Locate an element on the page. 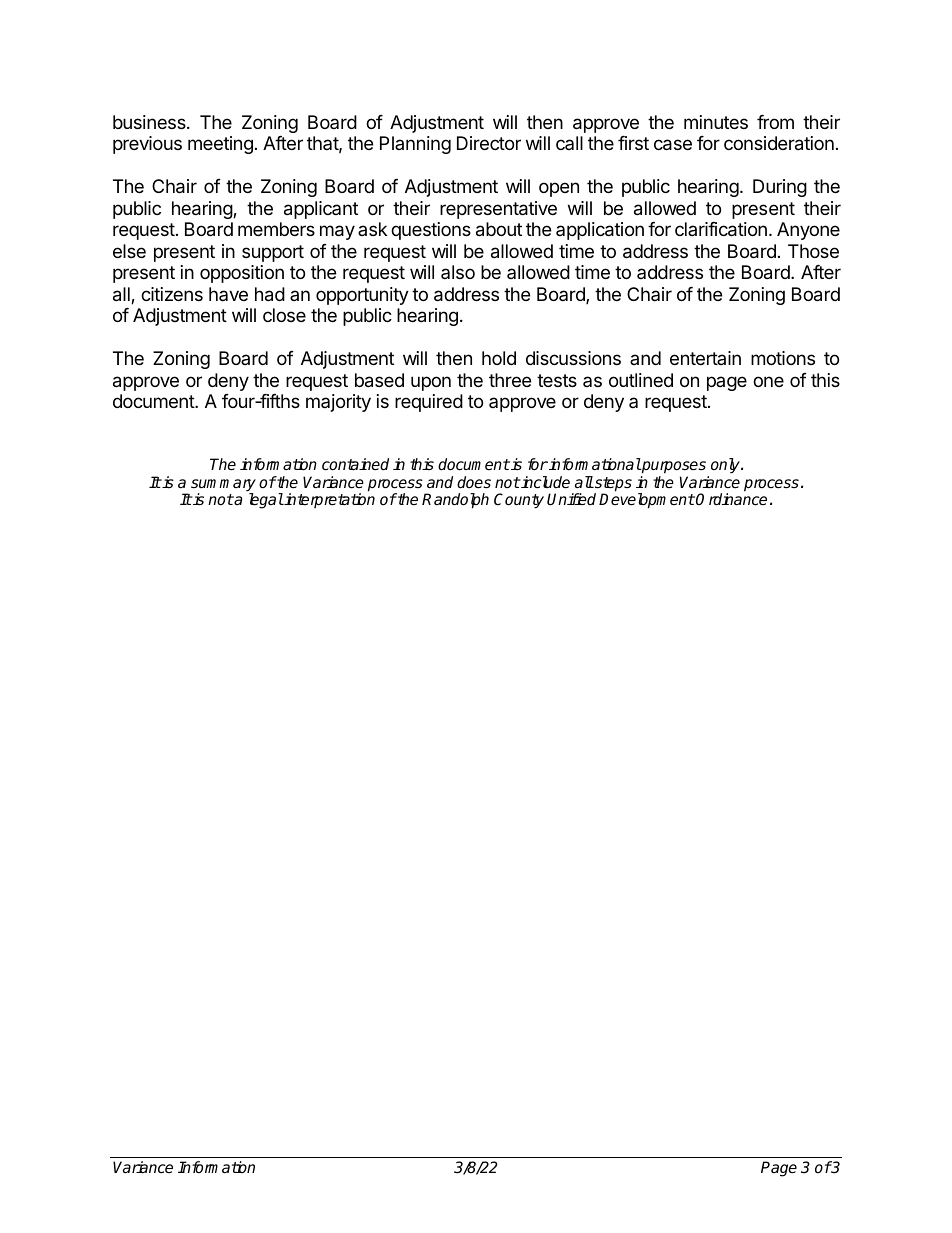 Image resolution: width=952 pixels, height=1233 pixels. also is located at coordinates (458, 272).
